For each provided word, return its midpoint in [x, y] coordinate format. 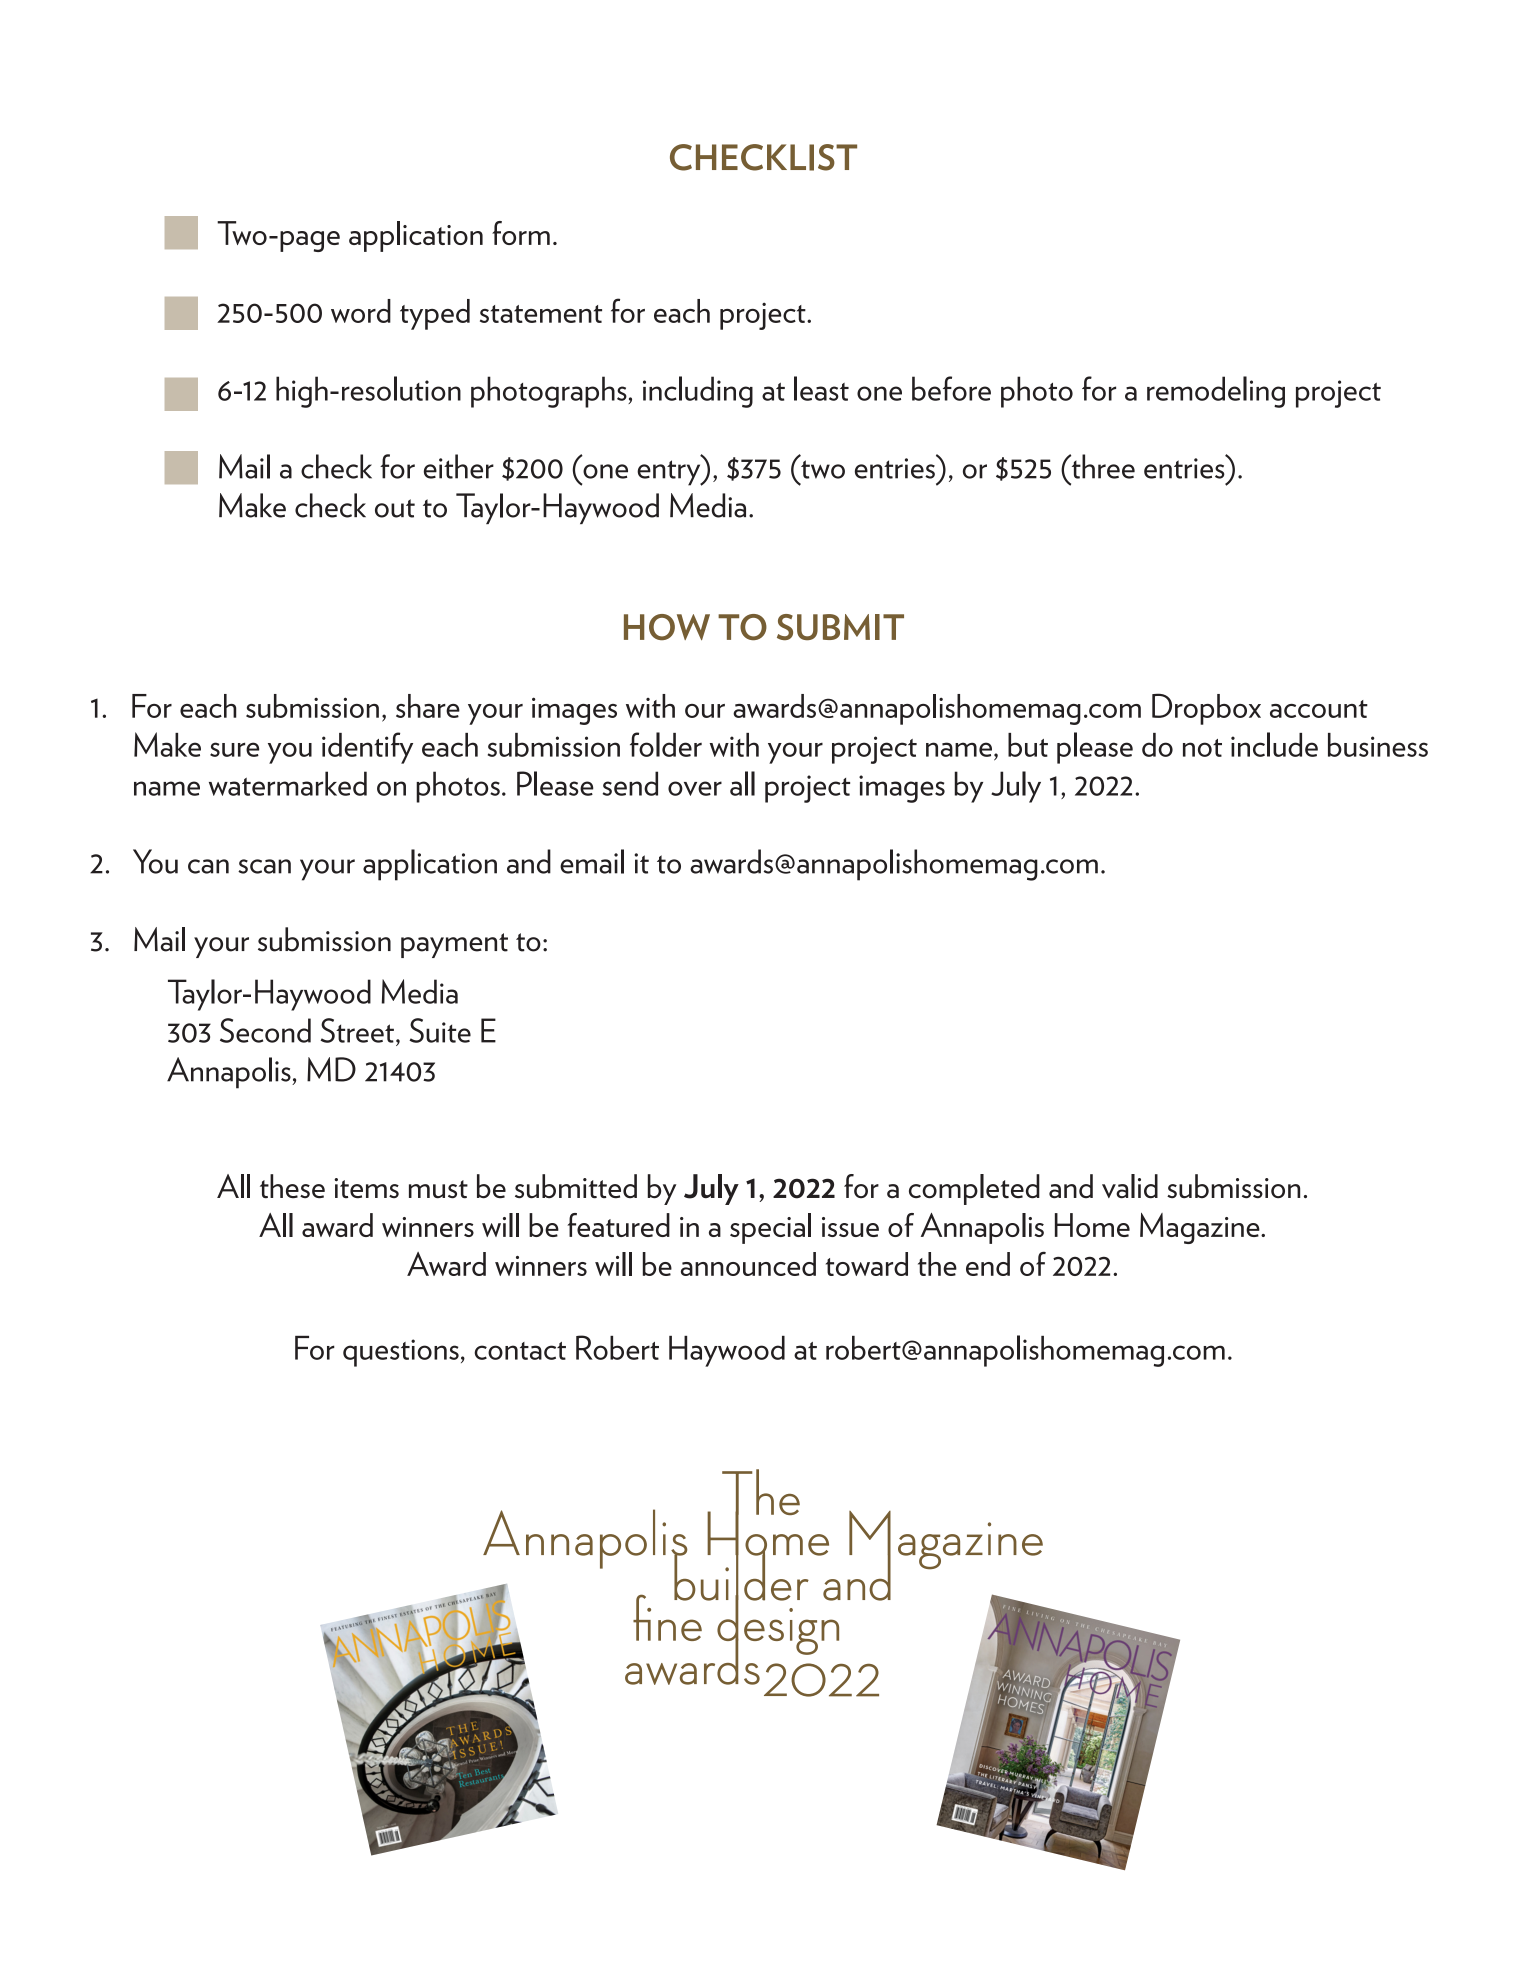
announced [748, 1264]
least [821, 388]
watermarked [288, 783]
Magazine [1201, 1228]
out [395, 508]
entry [670, 473]
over [695, 788]
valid [1130, 1186]
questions [401, 1353]
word [361, 311]
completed [974, 1189]
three [1102, 466]
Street [357, 1030]
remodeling [1216, 392]
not [1202, 748]
